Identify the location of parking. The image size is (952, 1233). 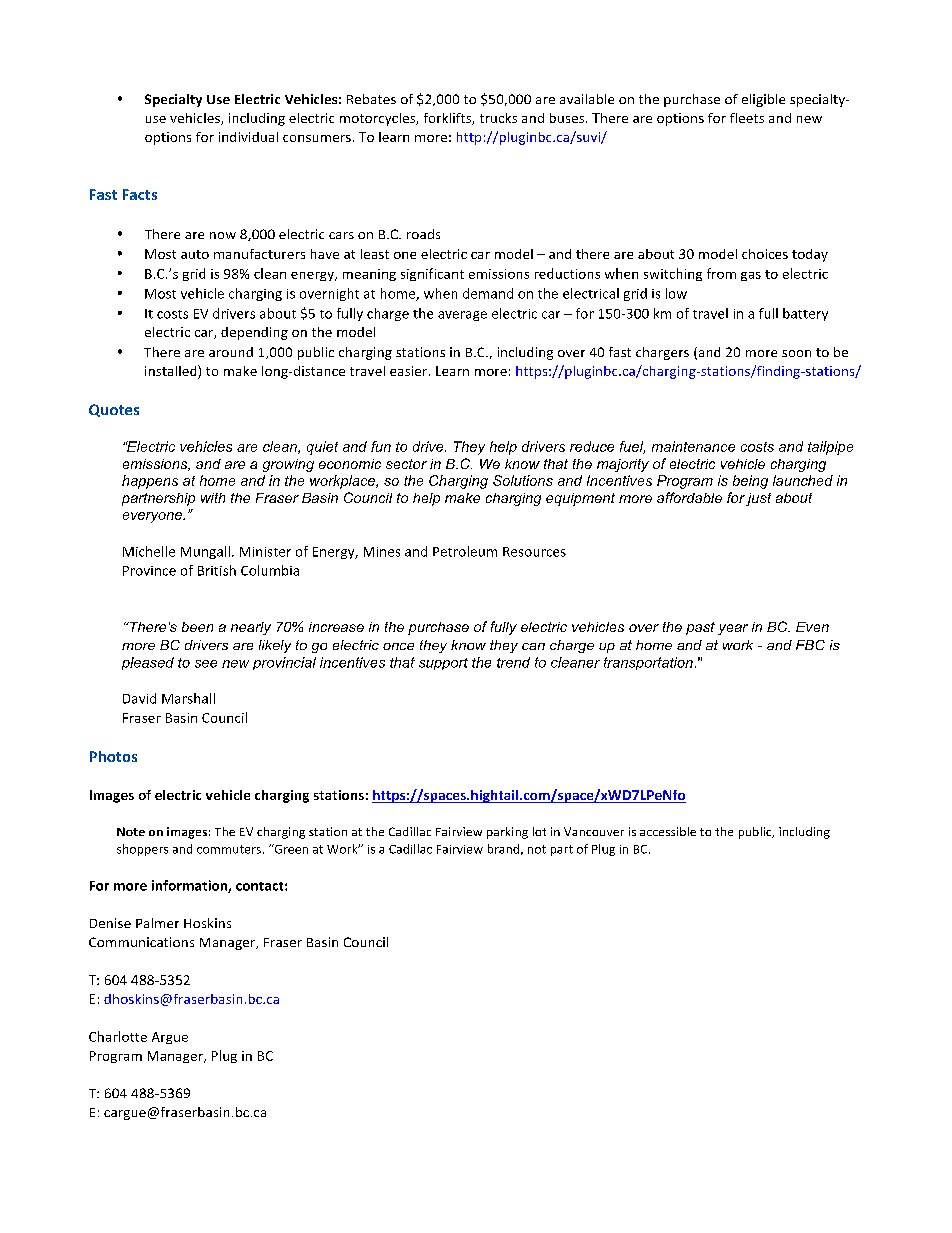
(507, 833).
